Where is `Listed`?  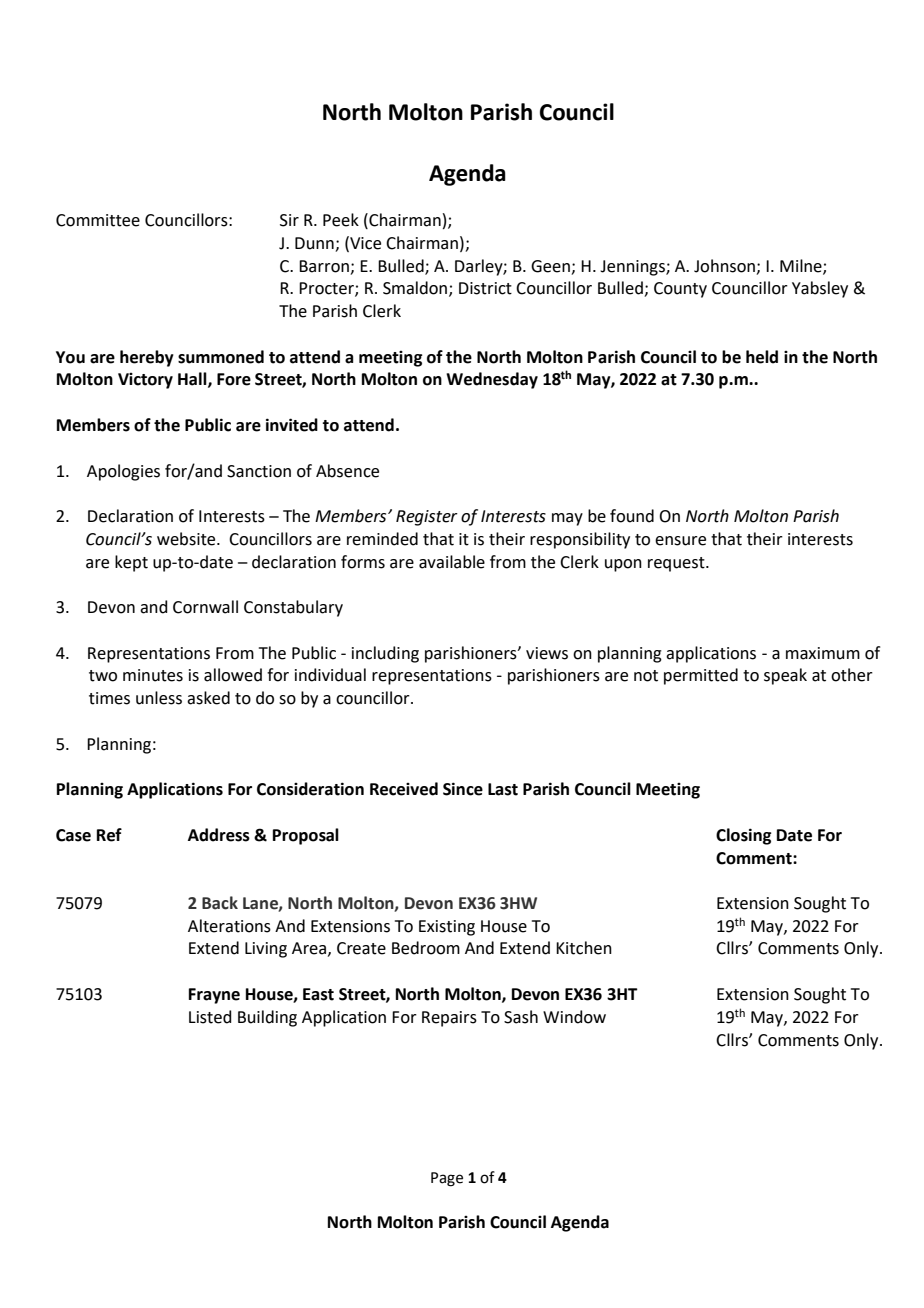
Listed is located at coordinates (210, 1017).
